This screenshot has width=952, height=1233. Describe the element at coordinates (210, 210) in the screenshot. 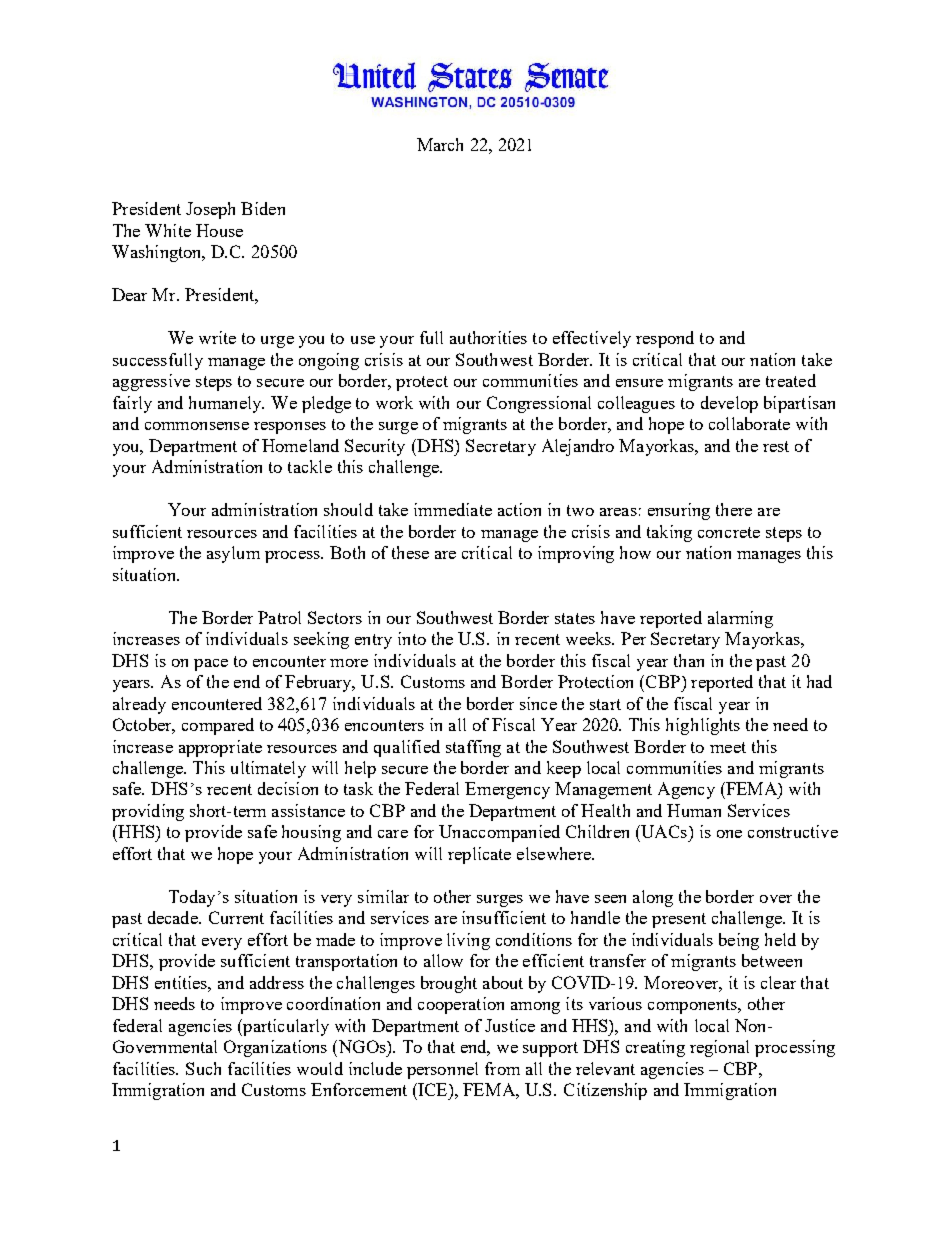

I see `Joseph` at that location.
